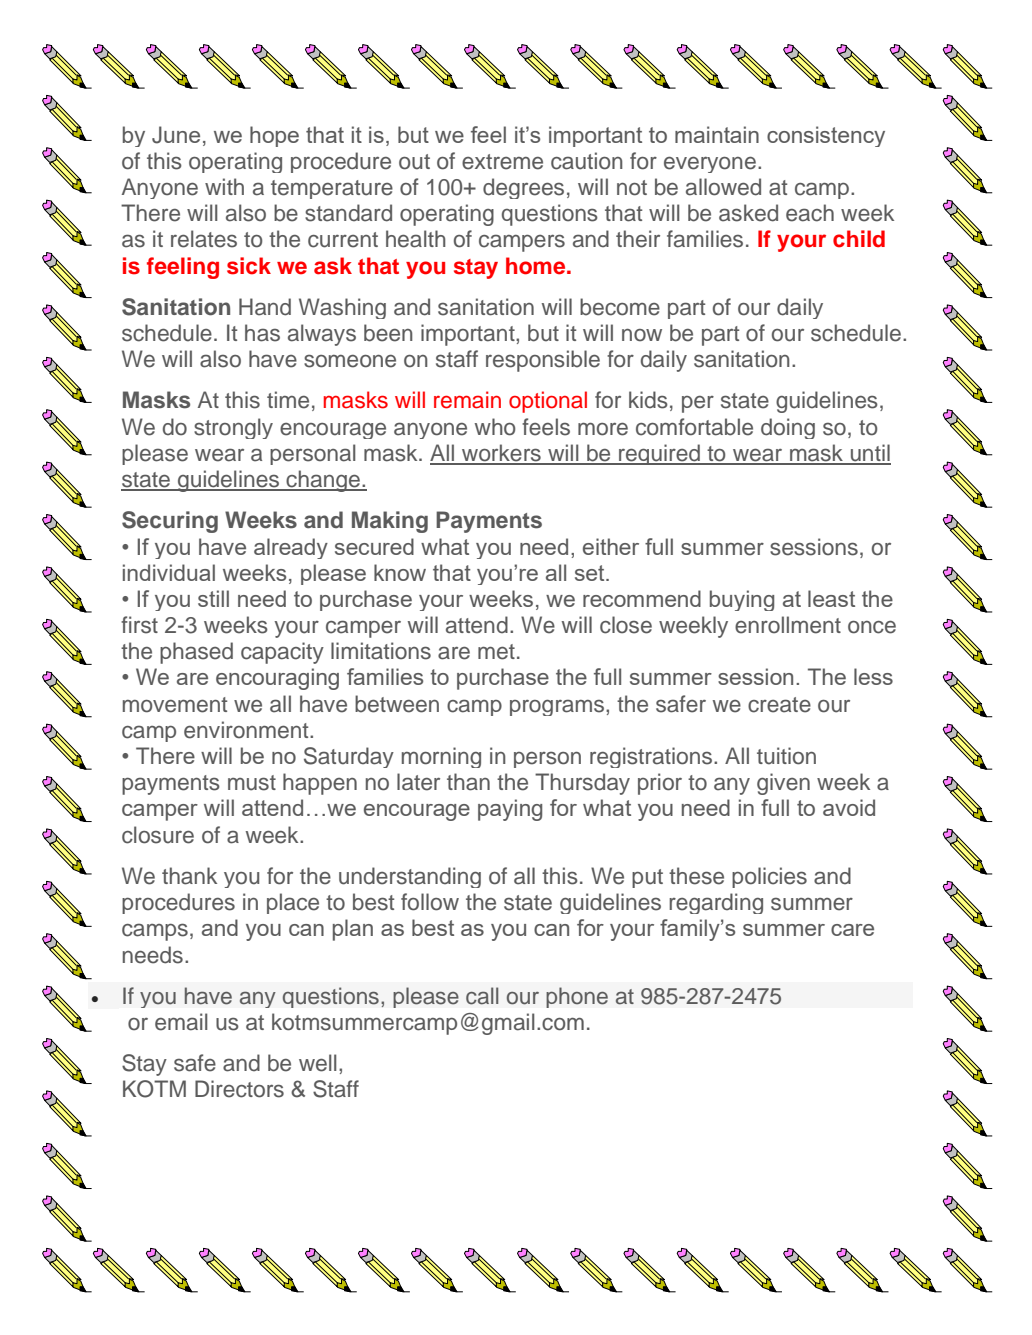 This screenshot has width=1032, height=1335. Describe the element at coordinates (502, 162) in the screenshot. I see `extreme` at that location.
